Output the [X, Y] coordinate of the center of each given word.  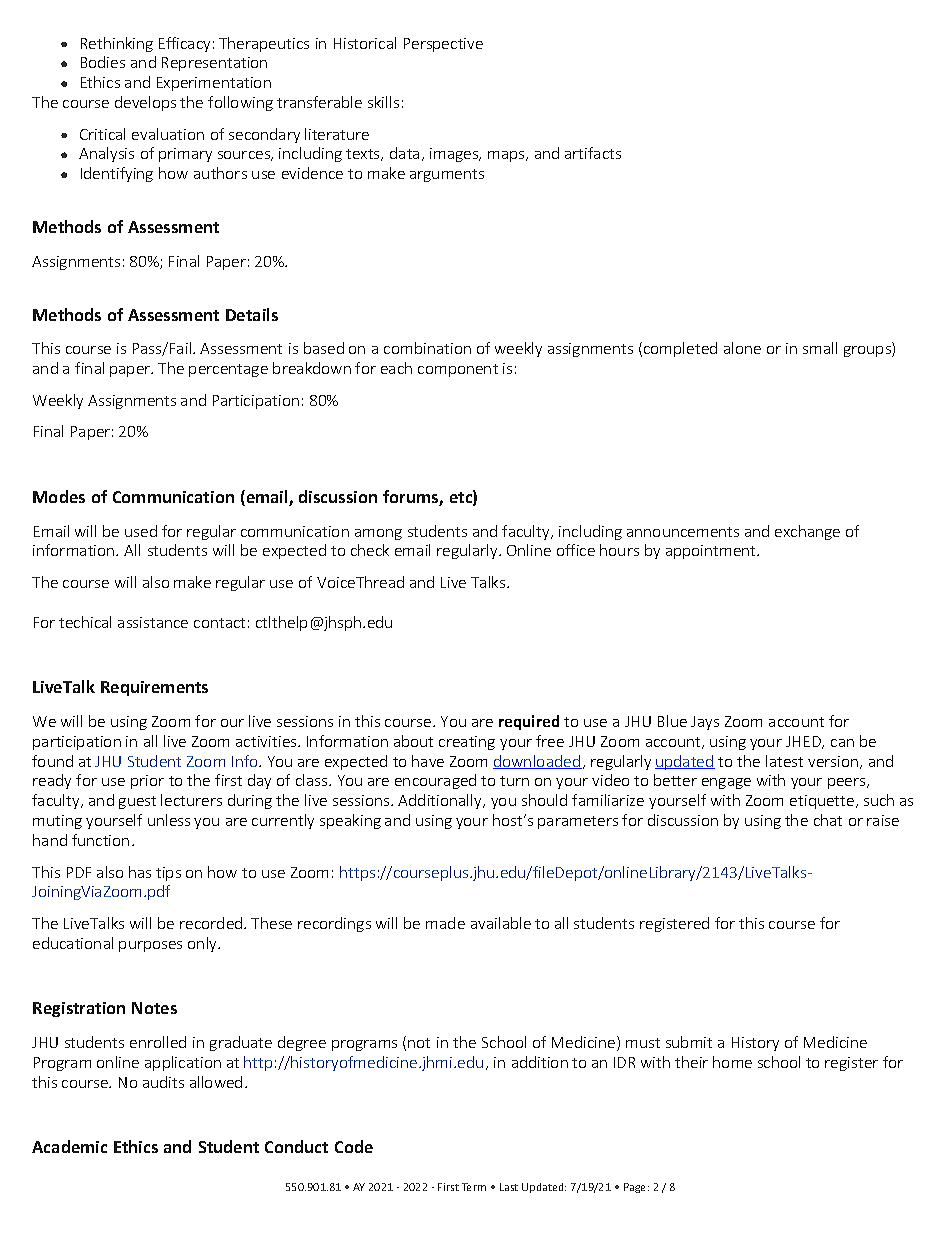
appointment [712, 552]
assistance [153, 622]
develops [145, 103]
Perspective [443, 45]
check [370, 550]
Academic [69, 1146]
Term [474, 1187]
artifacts [593, 153]
